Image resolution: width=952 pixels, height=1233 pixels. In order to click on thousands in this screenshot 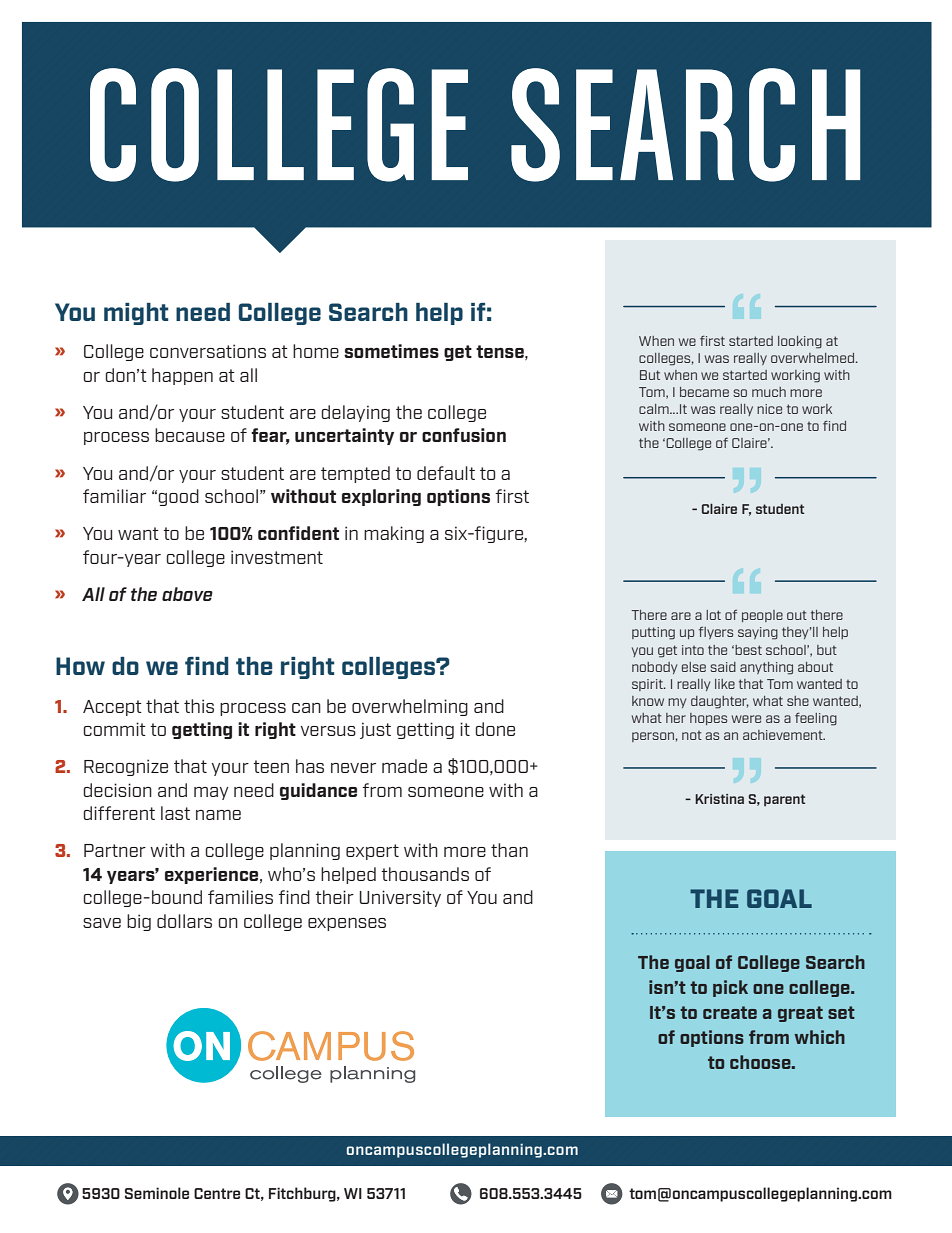, I will do `click(425, 874)`.
